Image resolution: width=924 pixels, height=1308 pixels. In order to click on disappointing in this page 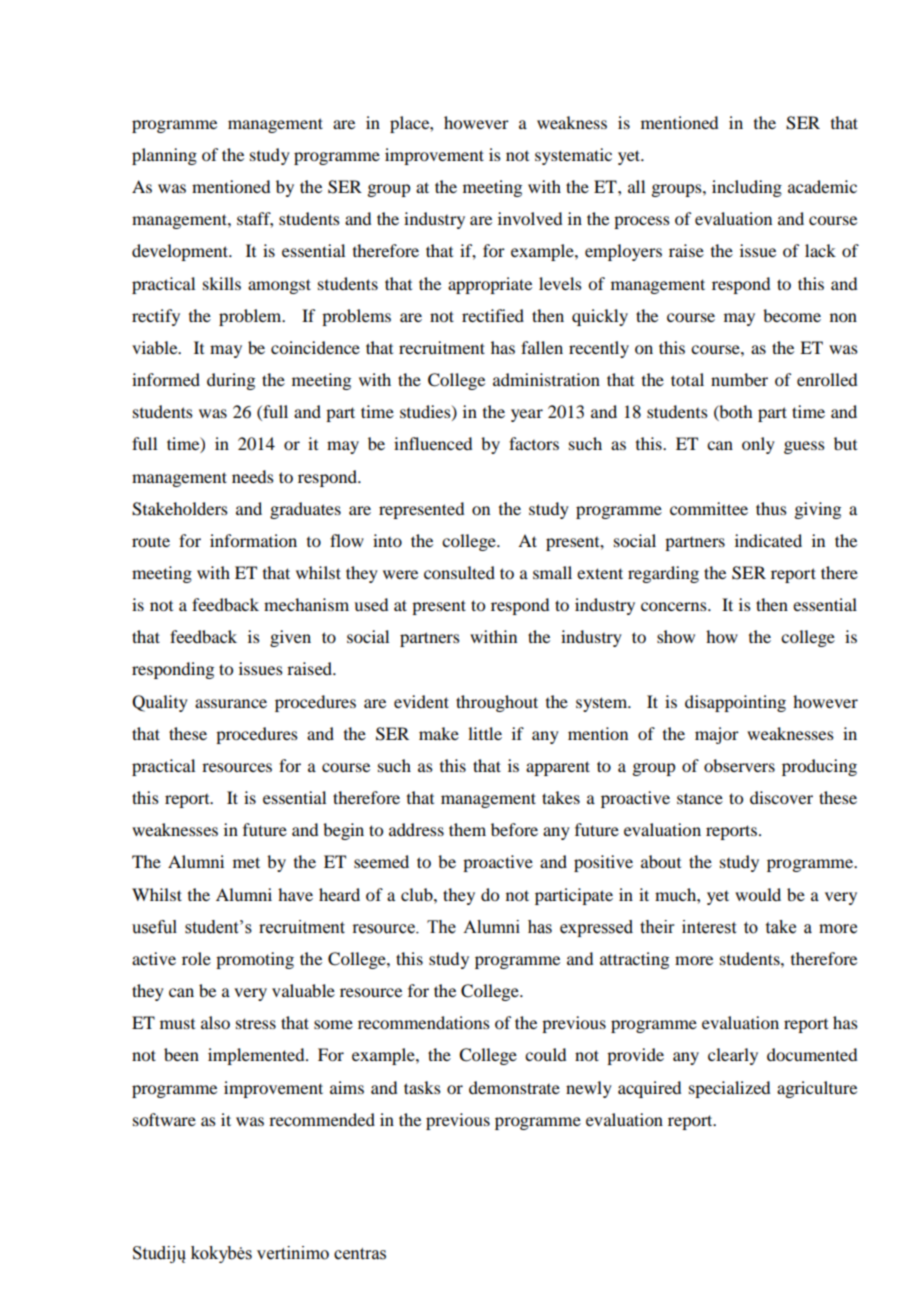, I will do `click(735, 703)`.
